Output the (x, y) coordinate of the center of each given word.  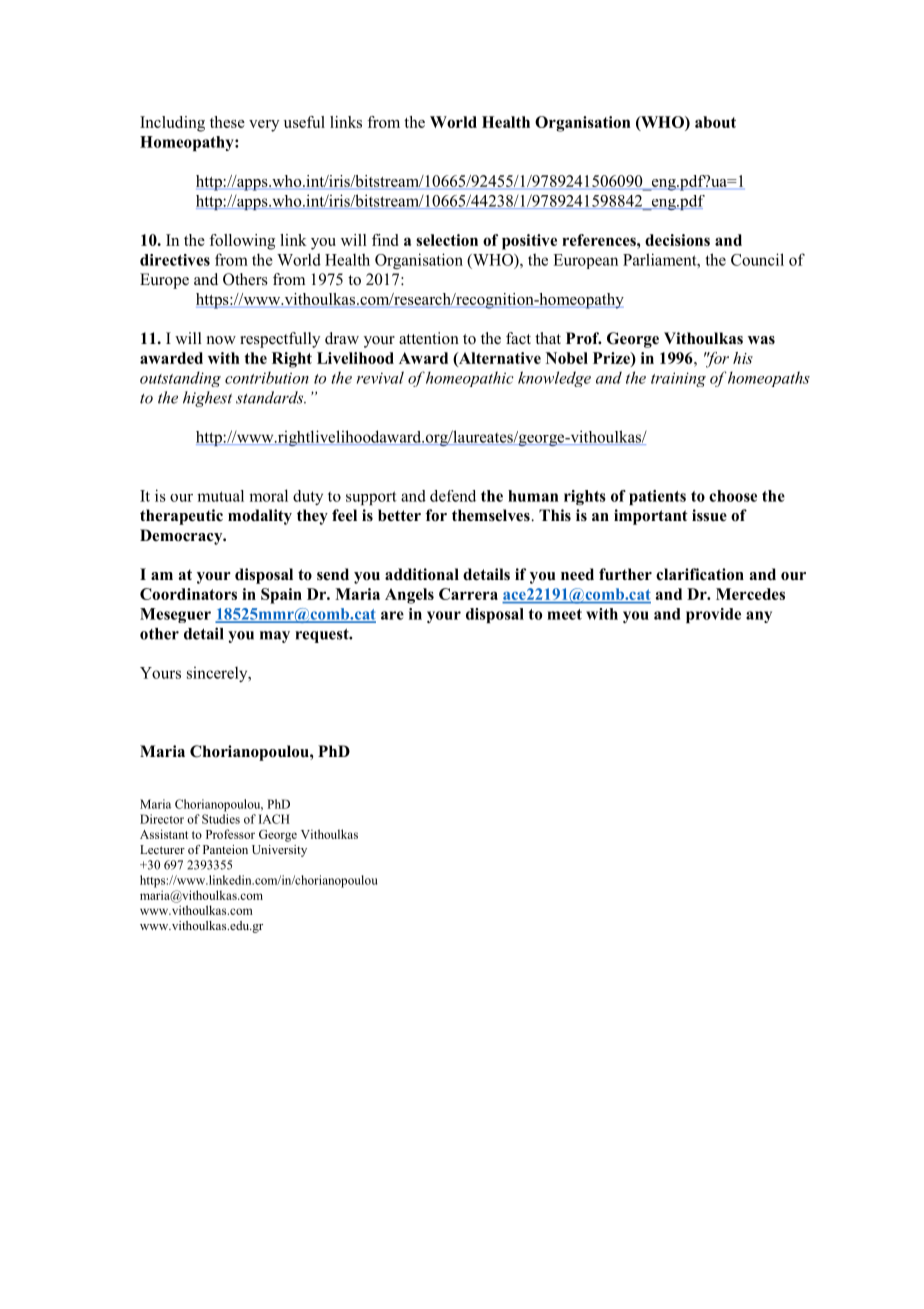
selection (447, 240)
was (761, 340)
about (715, 122)
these (227, 122)
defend (453, 496)
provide (713, 615)
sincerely (218, 674)
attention (429, 338)
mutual (220, 496)
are (392, 615)
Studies (221, 819)
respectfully (280, 340)
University (279, 851)
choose (733, 496)
